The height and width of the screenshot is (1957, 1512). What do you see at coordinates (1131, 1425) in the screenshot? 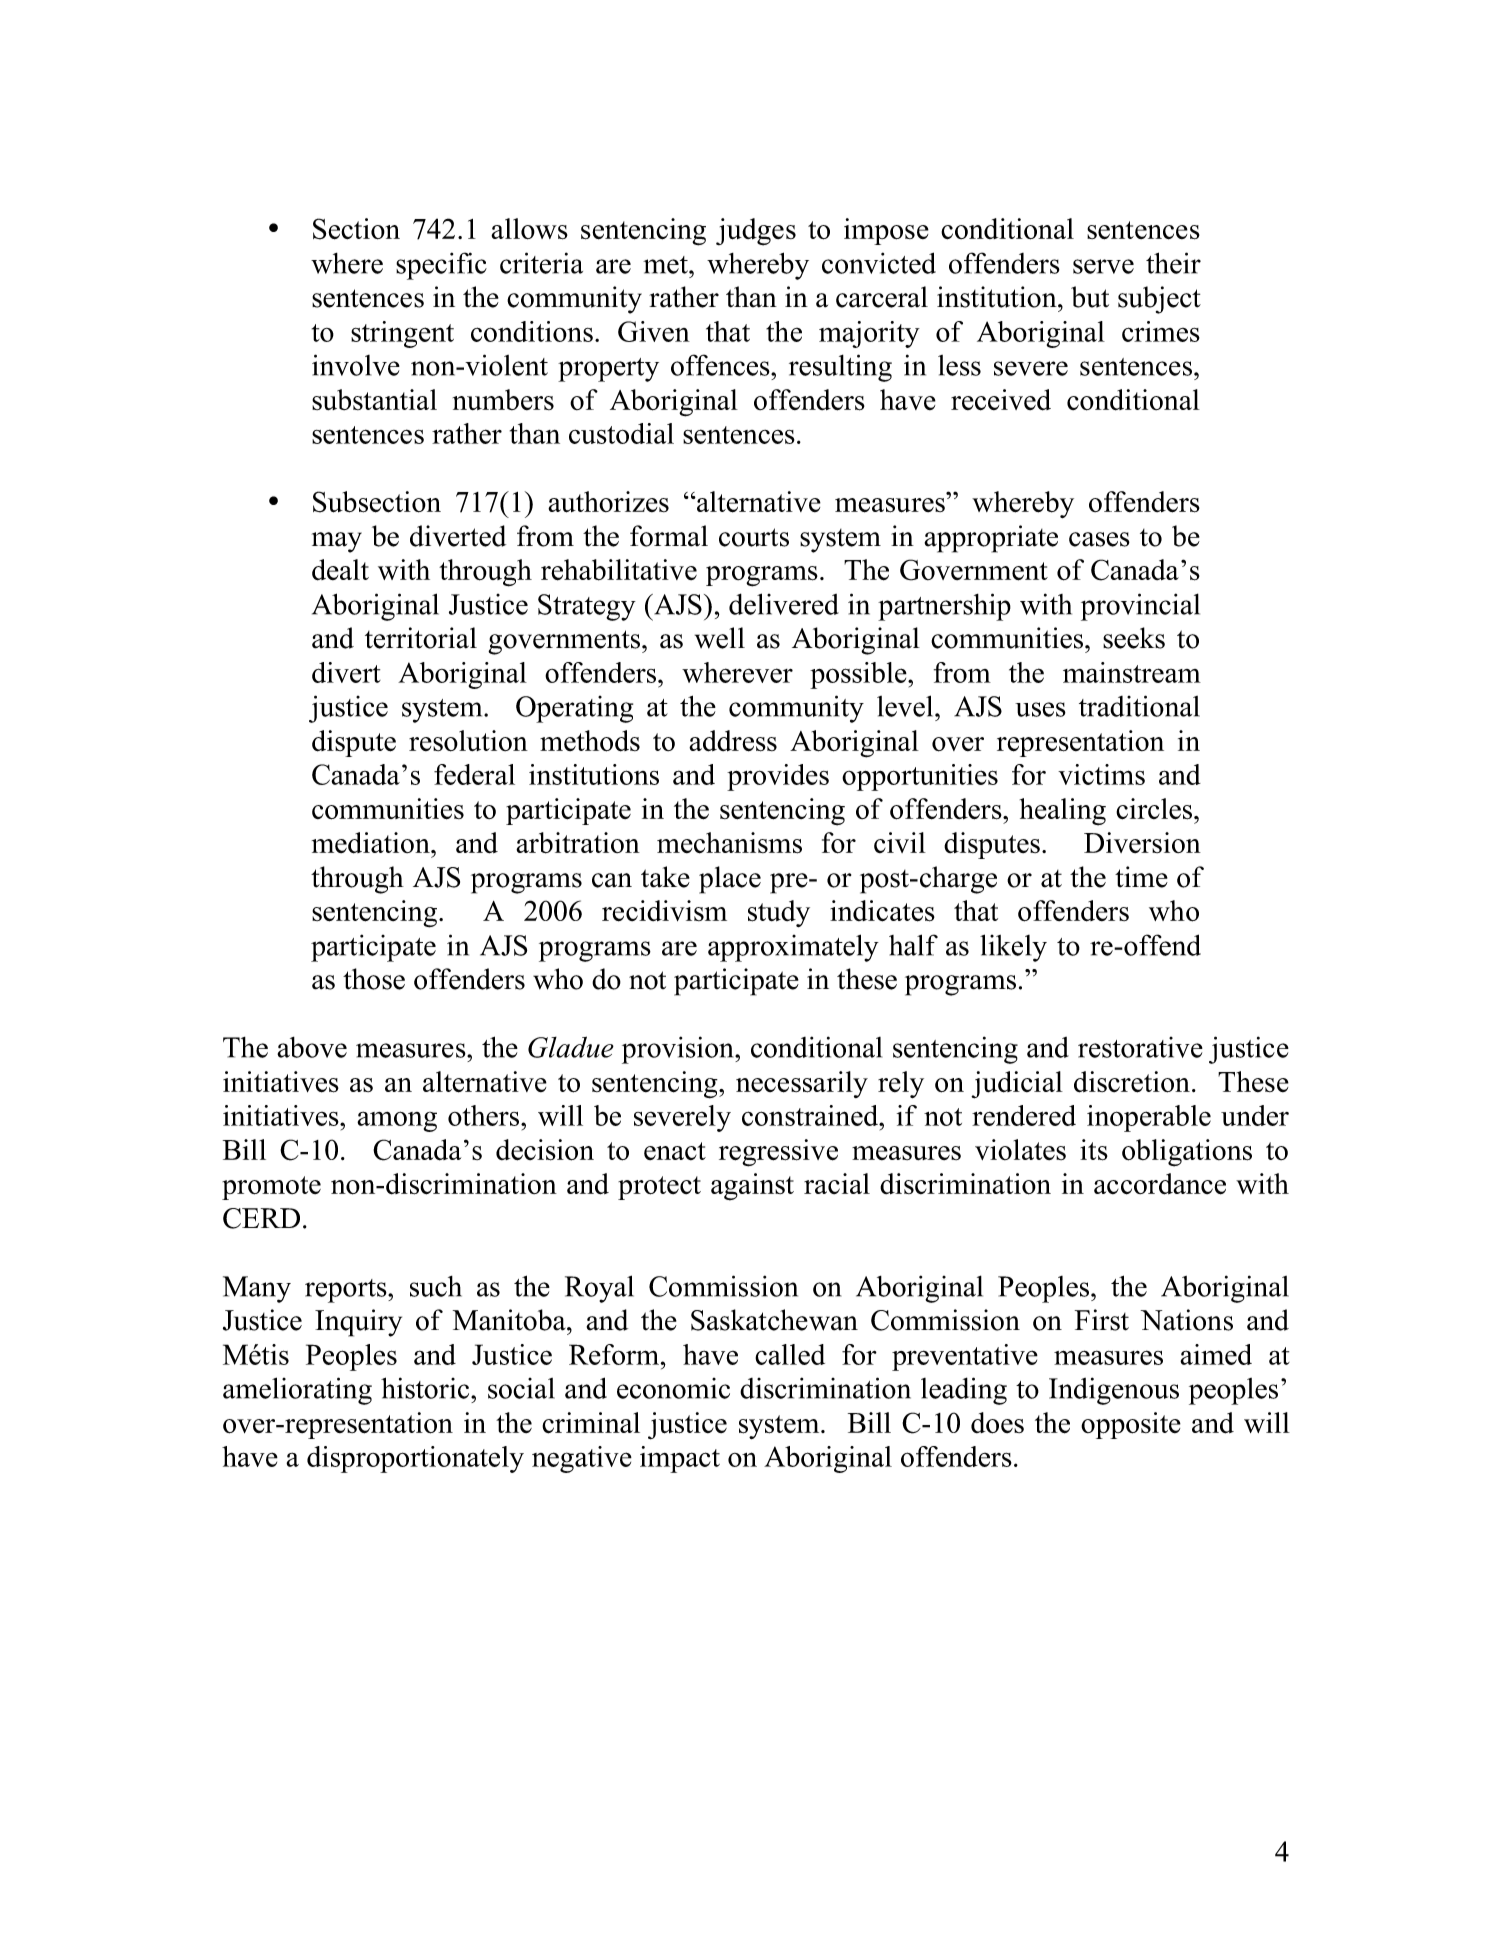
I see `opposite` at bounding box center [1131, 1425].
